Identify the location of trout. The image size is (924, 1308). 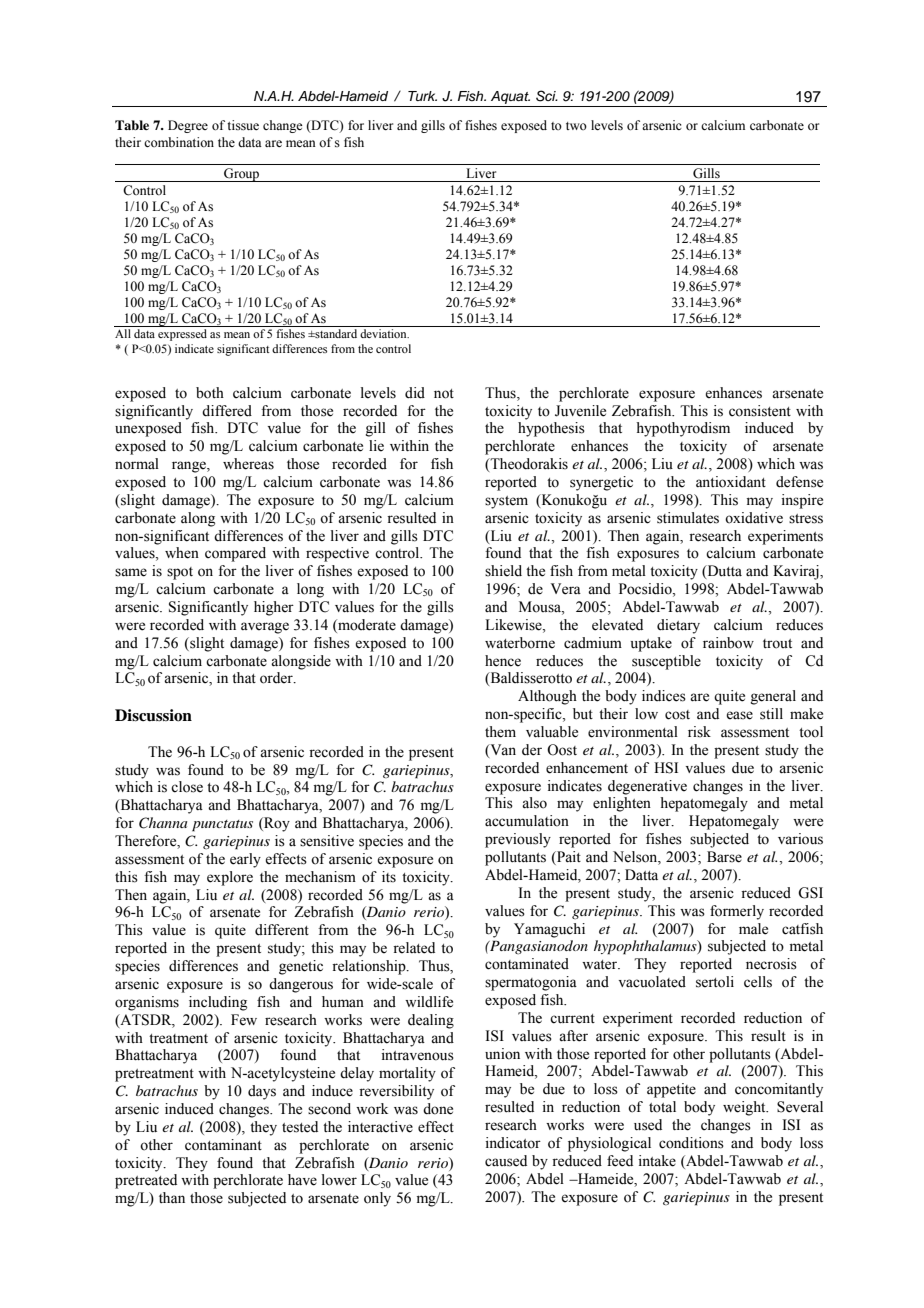
(777, 644).
